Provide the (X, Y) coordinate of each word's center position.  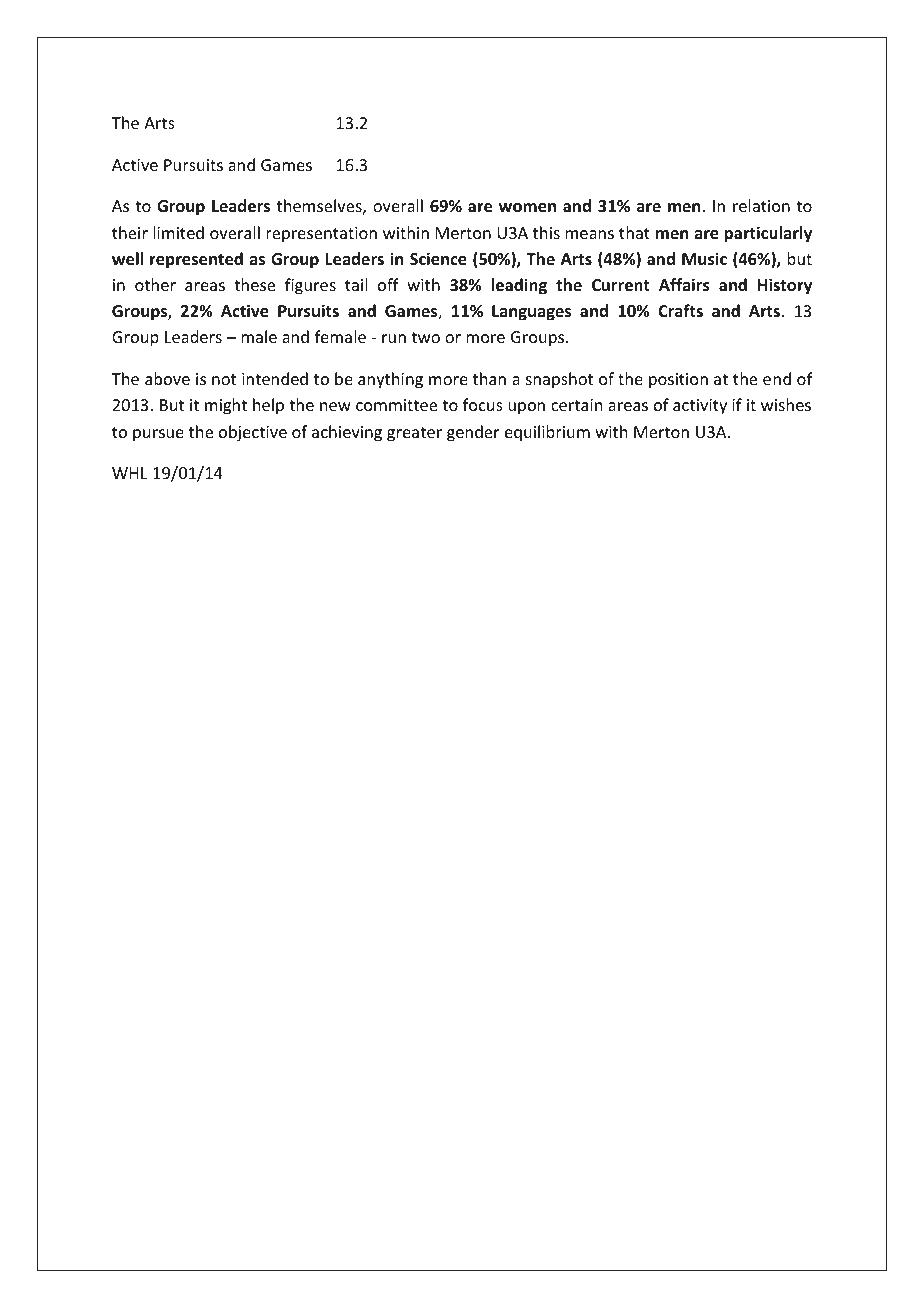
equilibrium (547, 433)
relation (761, 205)
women (527, 208)
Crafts (680, 310)
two (425, 337)
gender (473, 433)
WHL (130, 473)
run (394, 338)
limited (178, 232)
